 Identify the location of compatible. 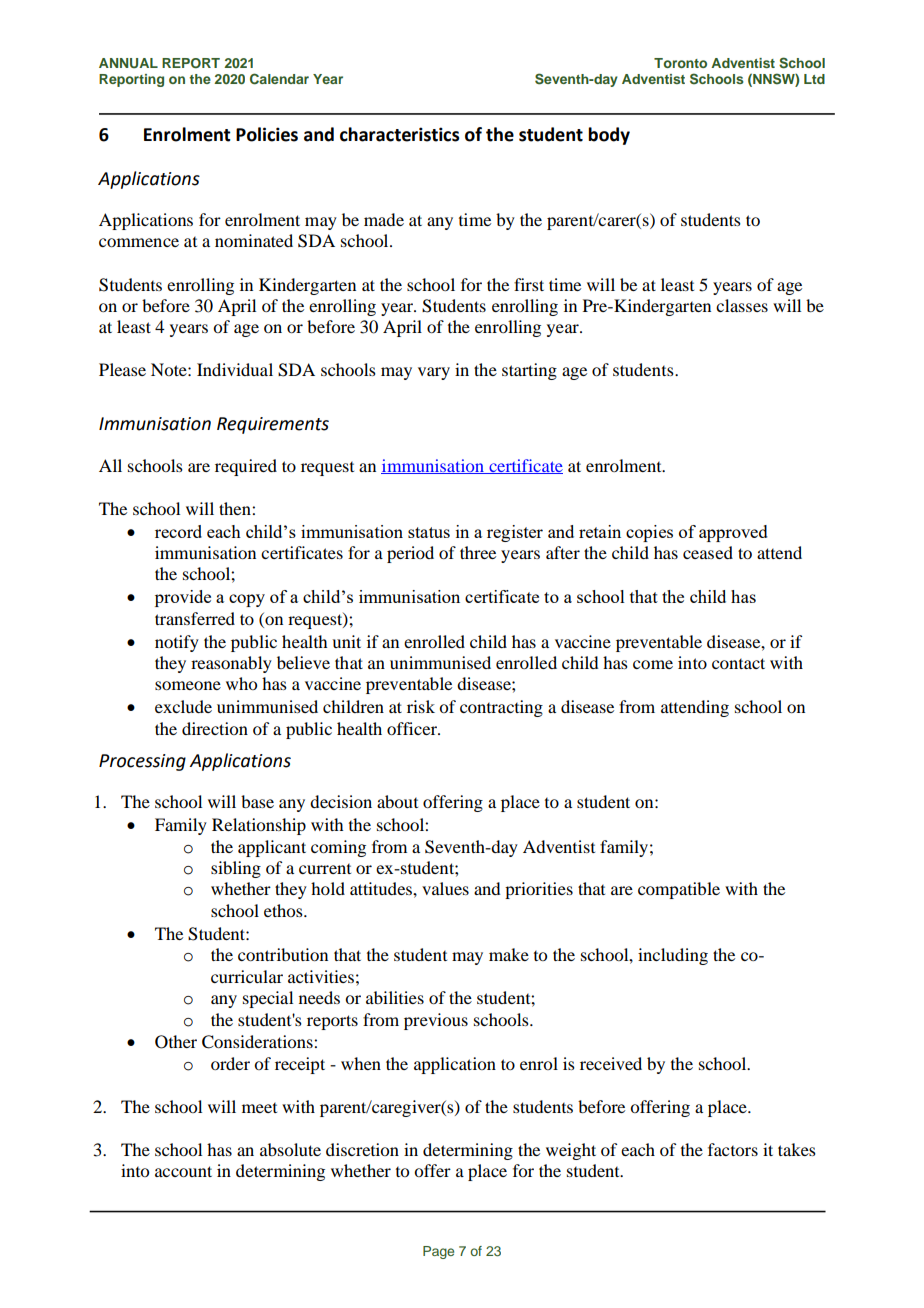
(679, 890).
